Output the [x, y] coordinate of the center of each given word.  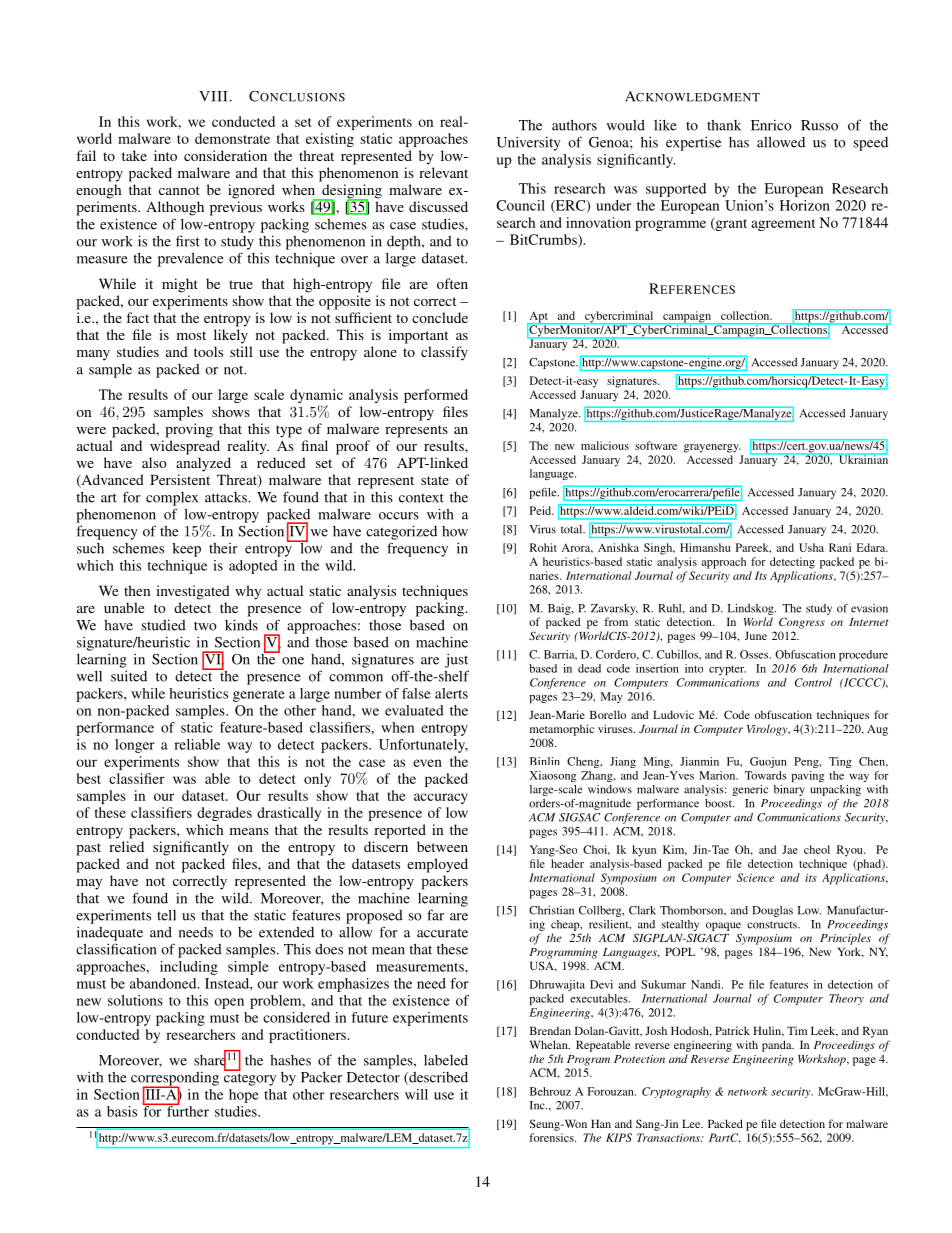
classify [444, 353]
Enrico [771, 125]
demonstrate [232, 138]
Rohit [543, 547]
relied [126, 846]
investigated [193, 592]
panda [778, 1046]
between [442, 846]
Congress [802, 623]
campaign [687, 317]
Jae [790, 849]
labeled [446, 1060]
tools [208, 351]
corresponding [175, 1079]
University [529, 143]
